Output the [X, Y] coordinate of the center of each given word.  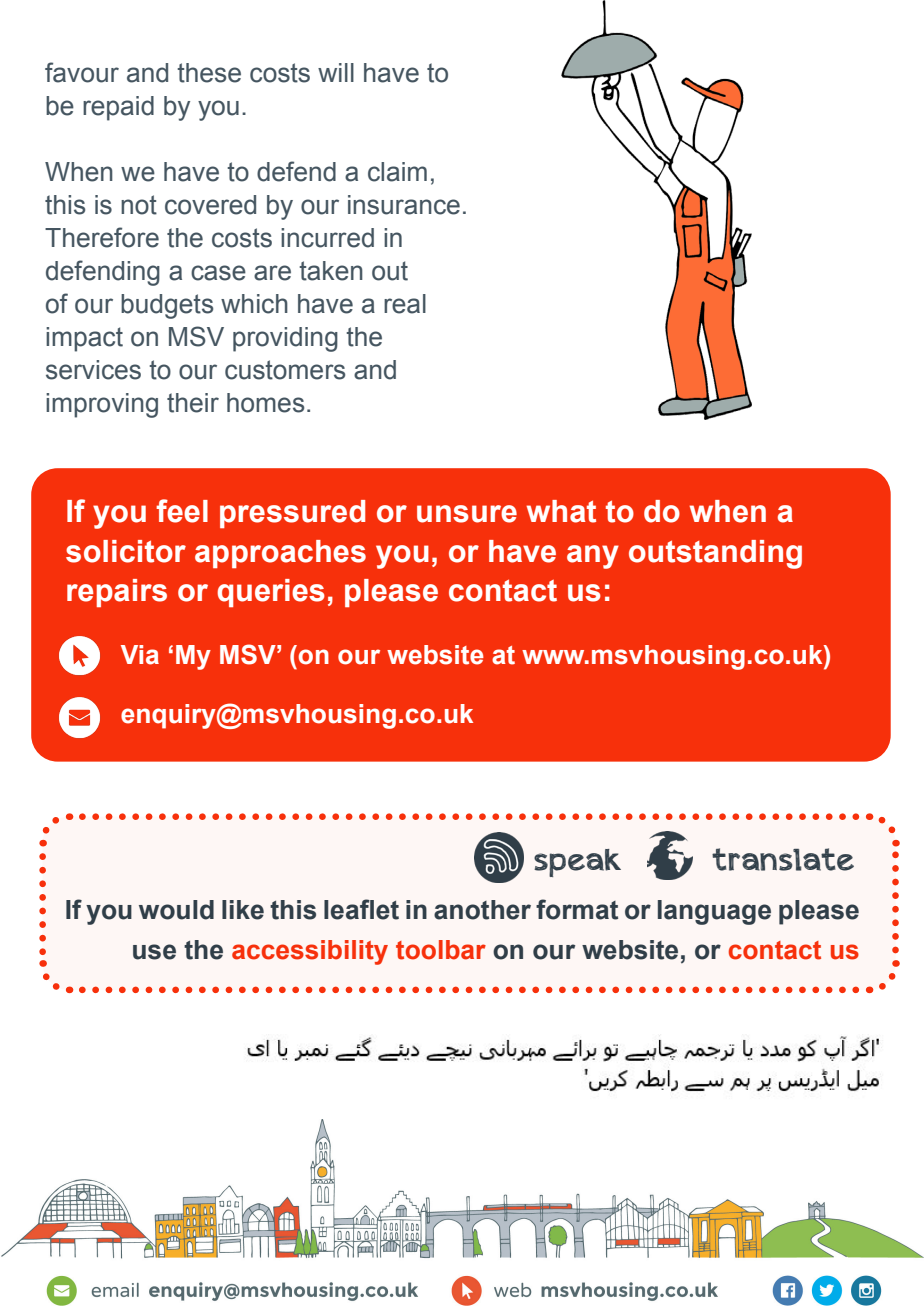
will [336, 72]
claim [397, 172]
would [176, 910]
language [714, 912]
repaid [118, 108]
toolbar [441, 950]
